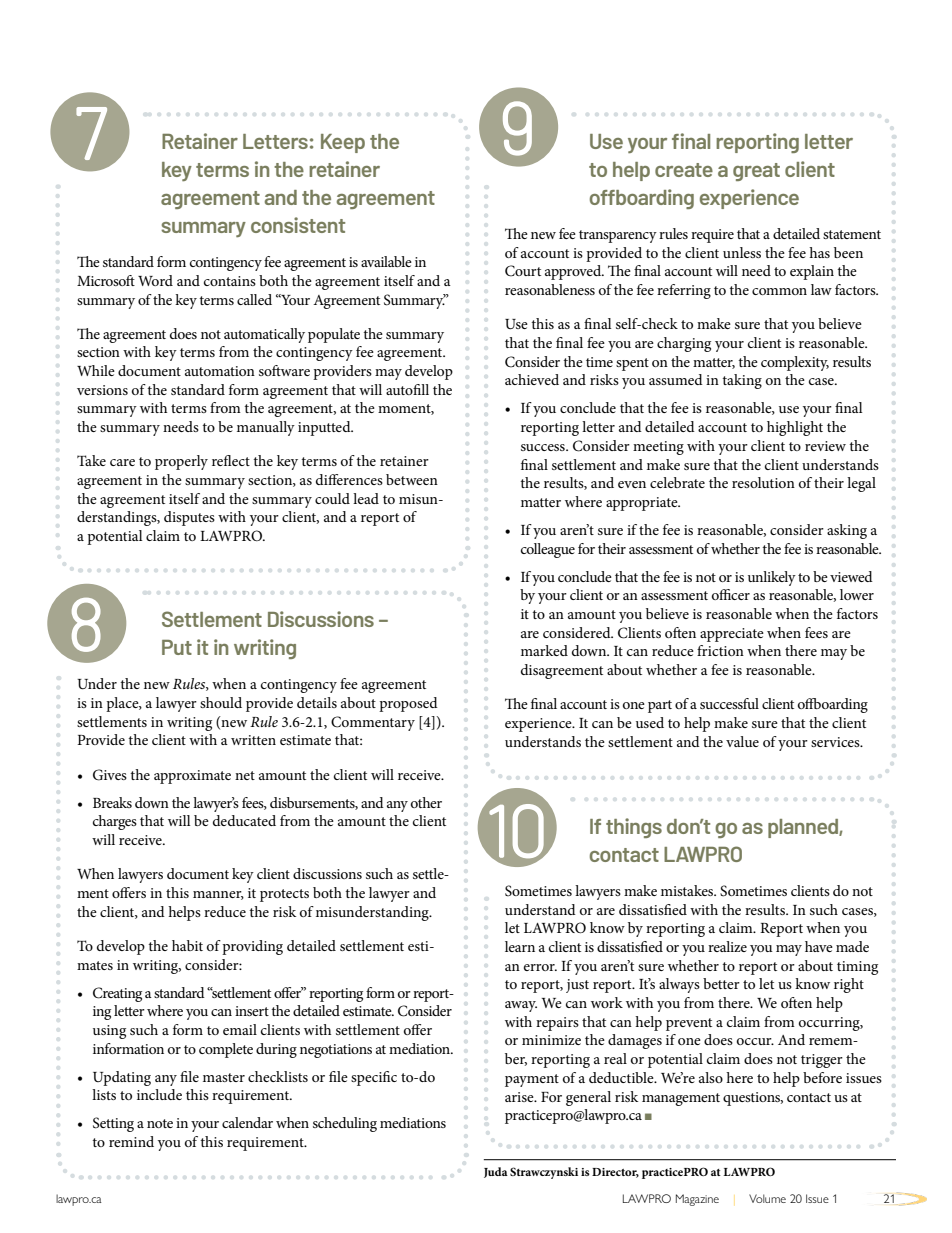 The width and height of the screenshot is (952, 1233). I want to click on properly, so click(181, 462).
